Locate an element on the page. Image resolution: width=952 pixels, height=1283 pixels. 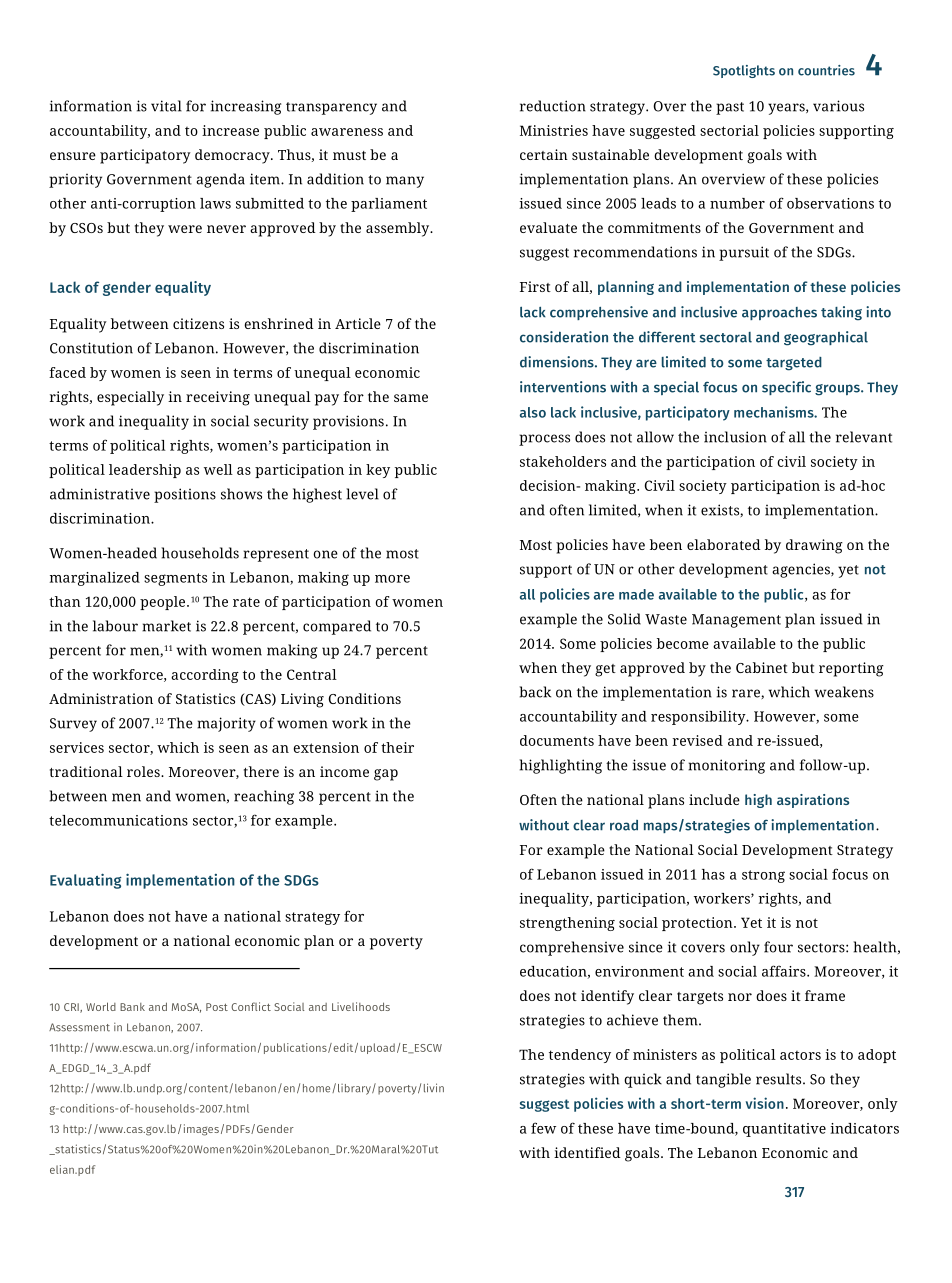
Assessment is located at coordinates (79, 1027).
